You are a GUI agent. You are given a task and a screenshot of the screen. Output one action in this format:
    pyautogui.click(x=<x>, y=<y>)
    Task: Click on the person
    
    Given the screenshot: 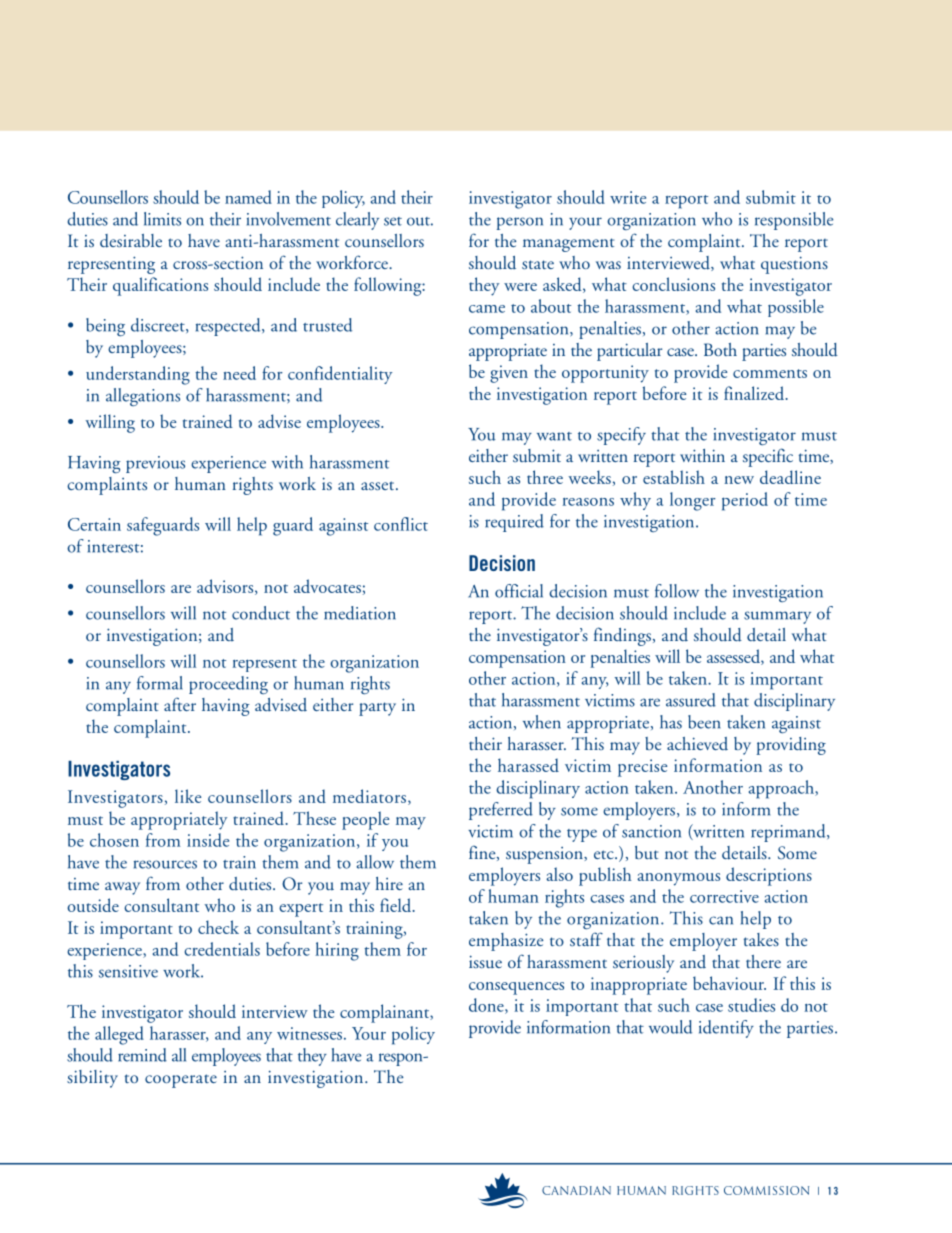 What is the action you would take?
    pyautogui.click(x=520, y=223)
